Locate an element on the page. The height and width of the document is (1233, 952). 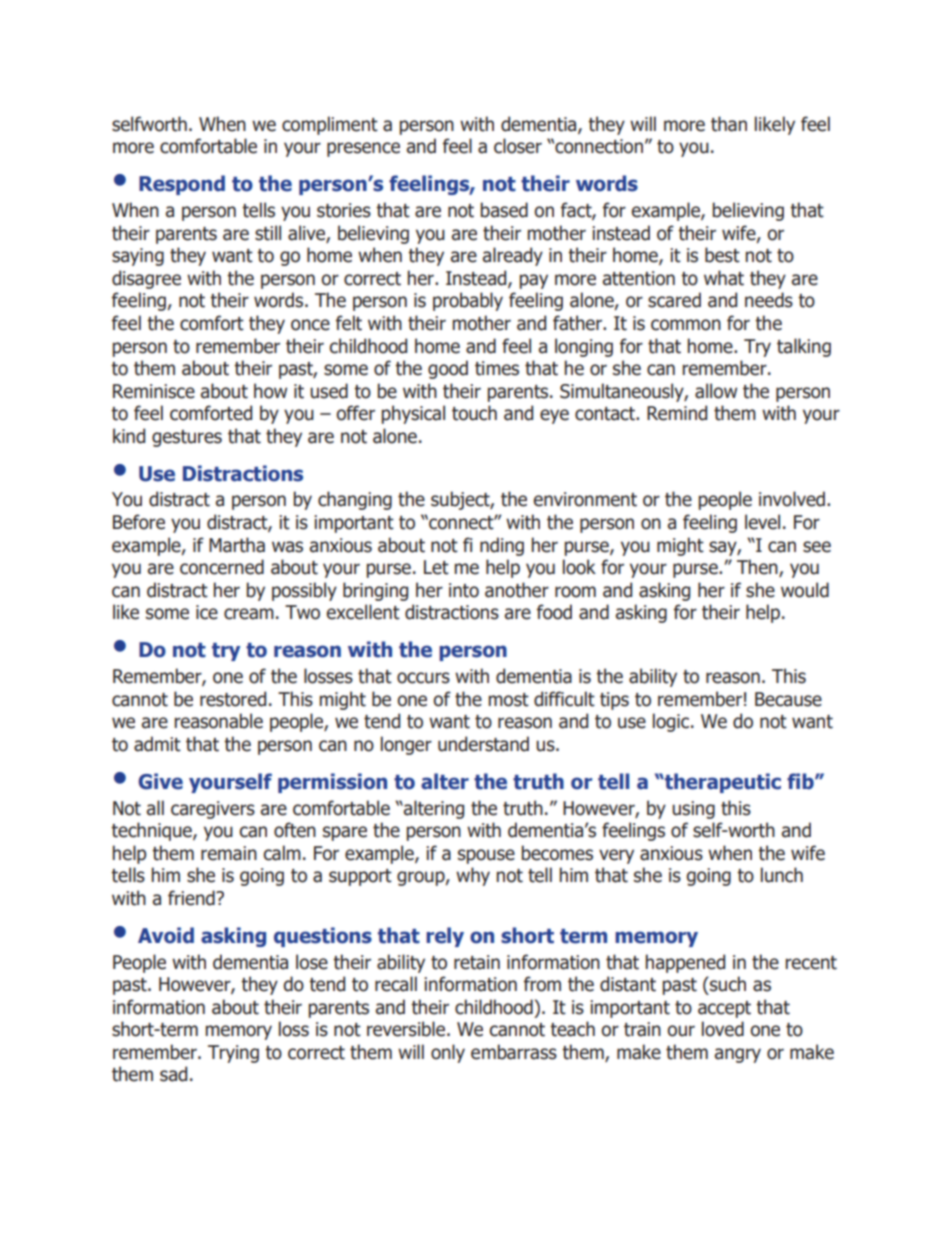
angry is located at coordinates (738, 1055).
